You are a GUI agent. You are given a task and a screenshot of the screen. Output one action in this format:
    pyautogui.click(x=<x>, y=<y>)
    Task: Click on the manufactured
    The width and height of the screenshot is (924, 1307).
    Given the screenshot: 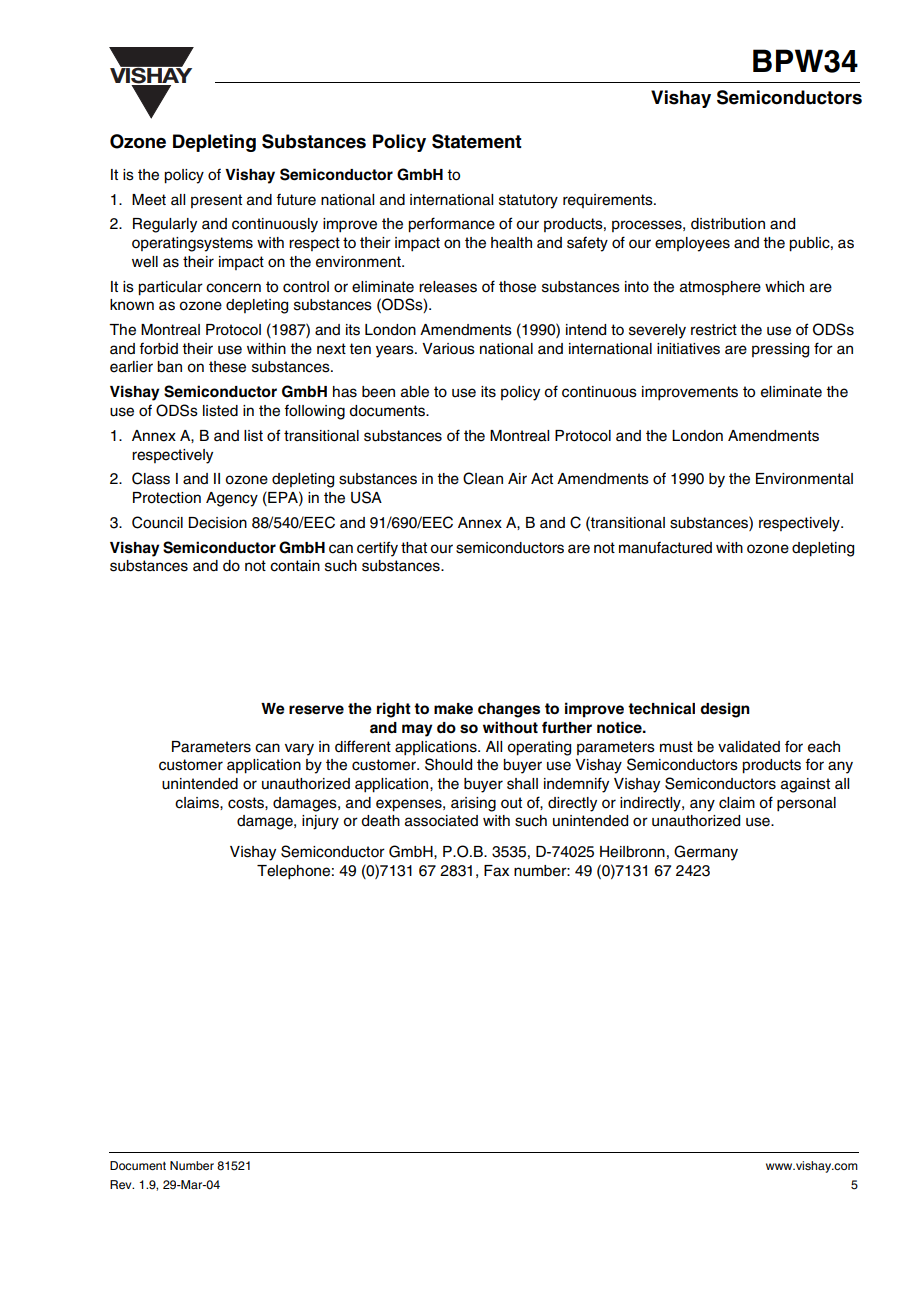 What is the action you would take?
    pyautogui.click(x=665, y=547)
